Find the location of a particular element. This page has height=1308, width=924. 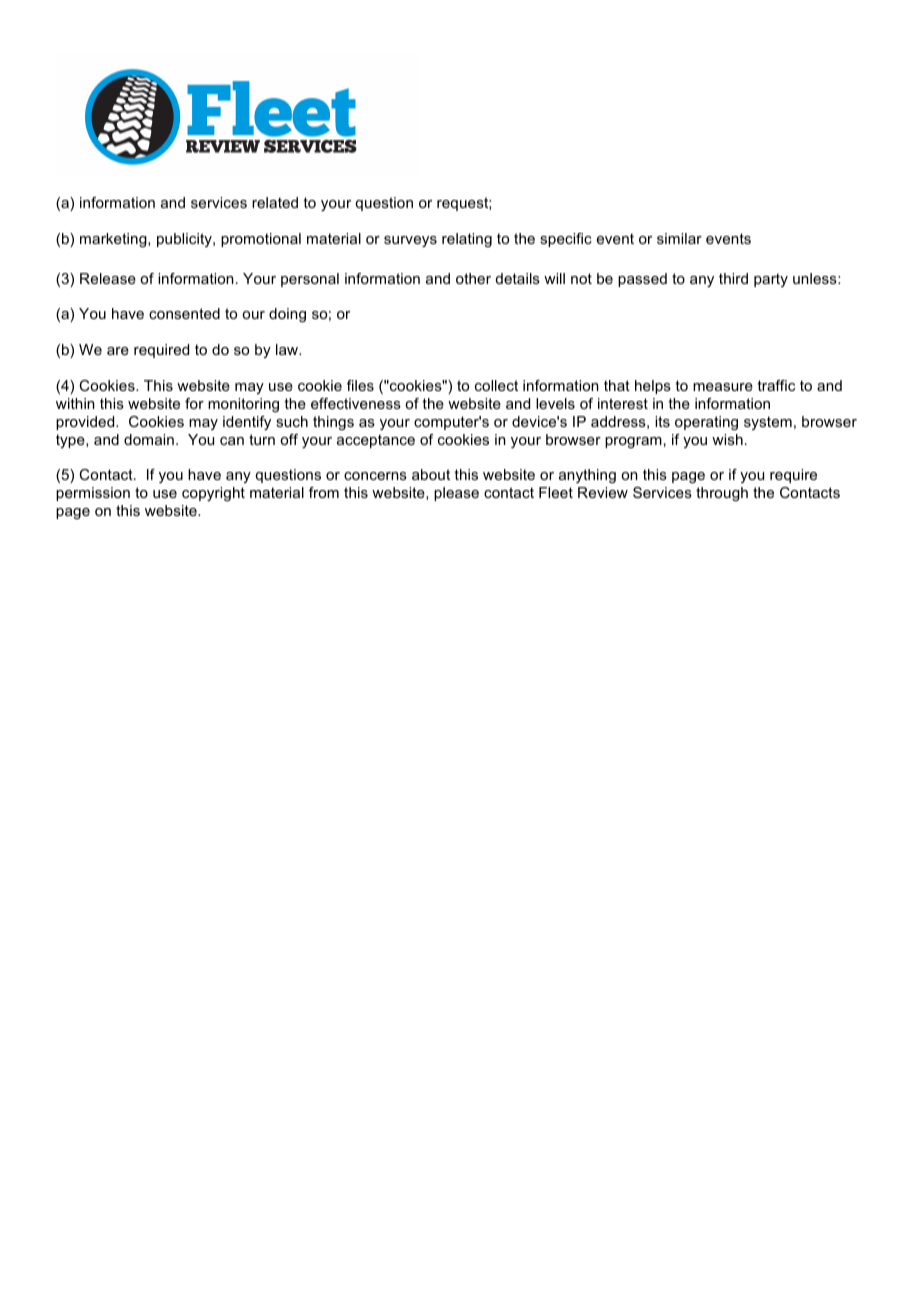

related is located at coordinates (275, 202).
